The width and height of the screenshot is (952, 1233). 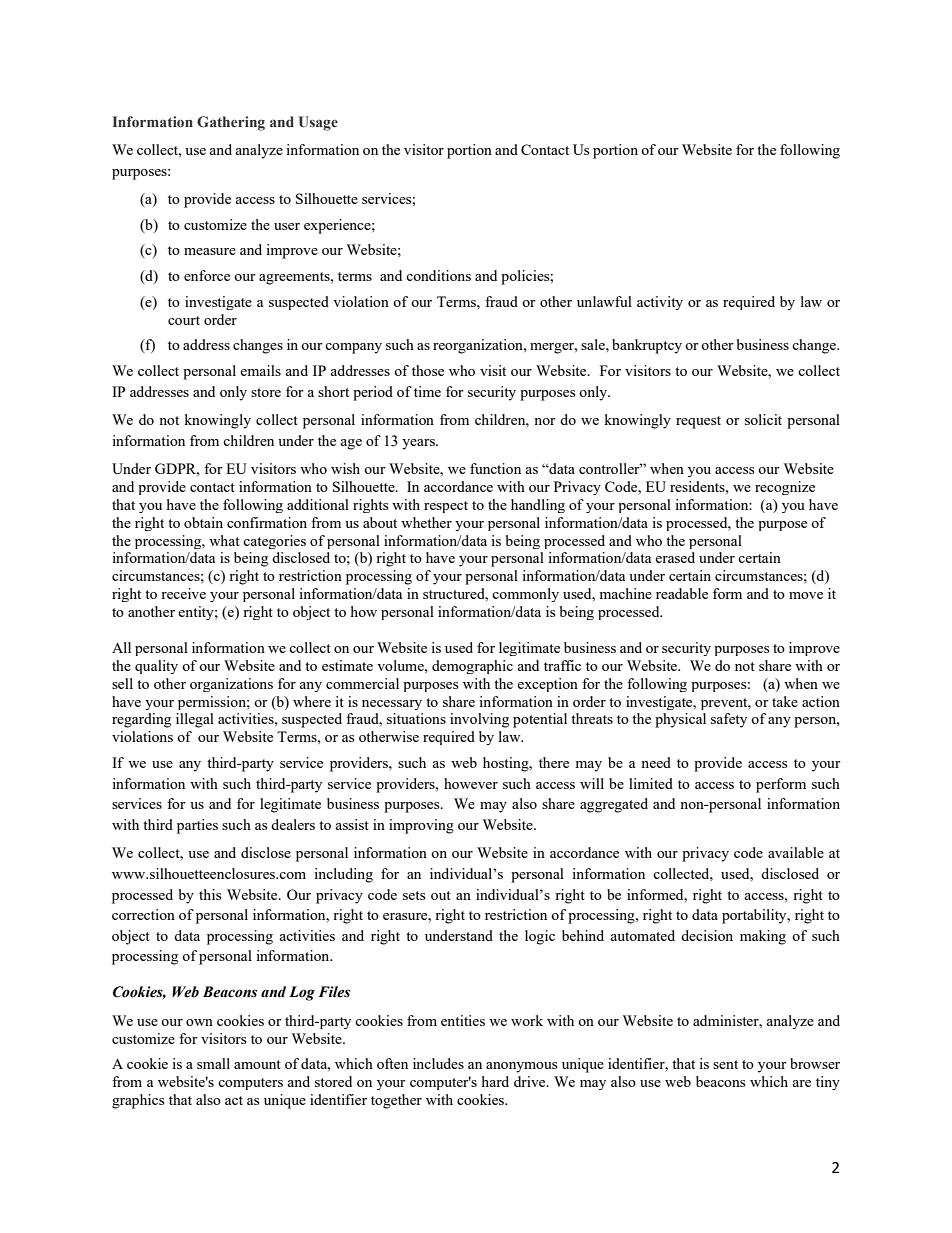 I want to click on activity, so click(x=660, y=303).
